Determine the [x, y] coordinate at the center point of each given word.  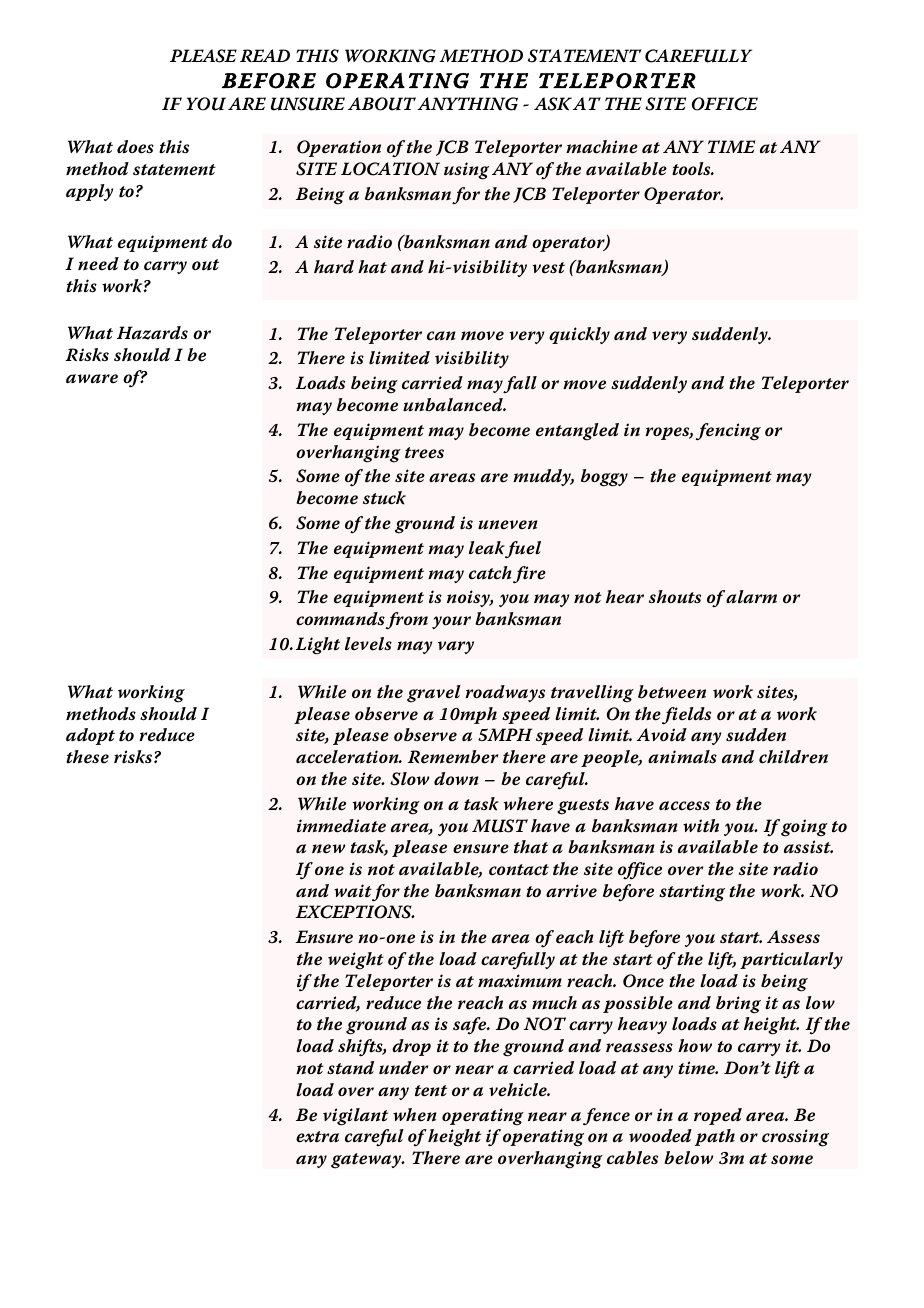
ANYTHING [467, 104]
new [328, 849]
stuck [384, 498]
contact [519, 870]
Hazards [152, 333]
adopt [90, 736]
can [441, 336]
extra [317, 1137]
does [135, 147]
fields [686, 716]
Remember [453, 757]
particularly [791, 960]
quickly [579, 335]
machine [602, 147]
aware [92, 379]
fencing [728, 432]
